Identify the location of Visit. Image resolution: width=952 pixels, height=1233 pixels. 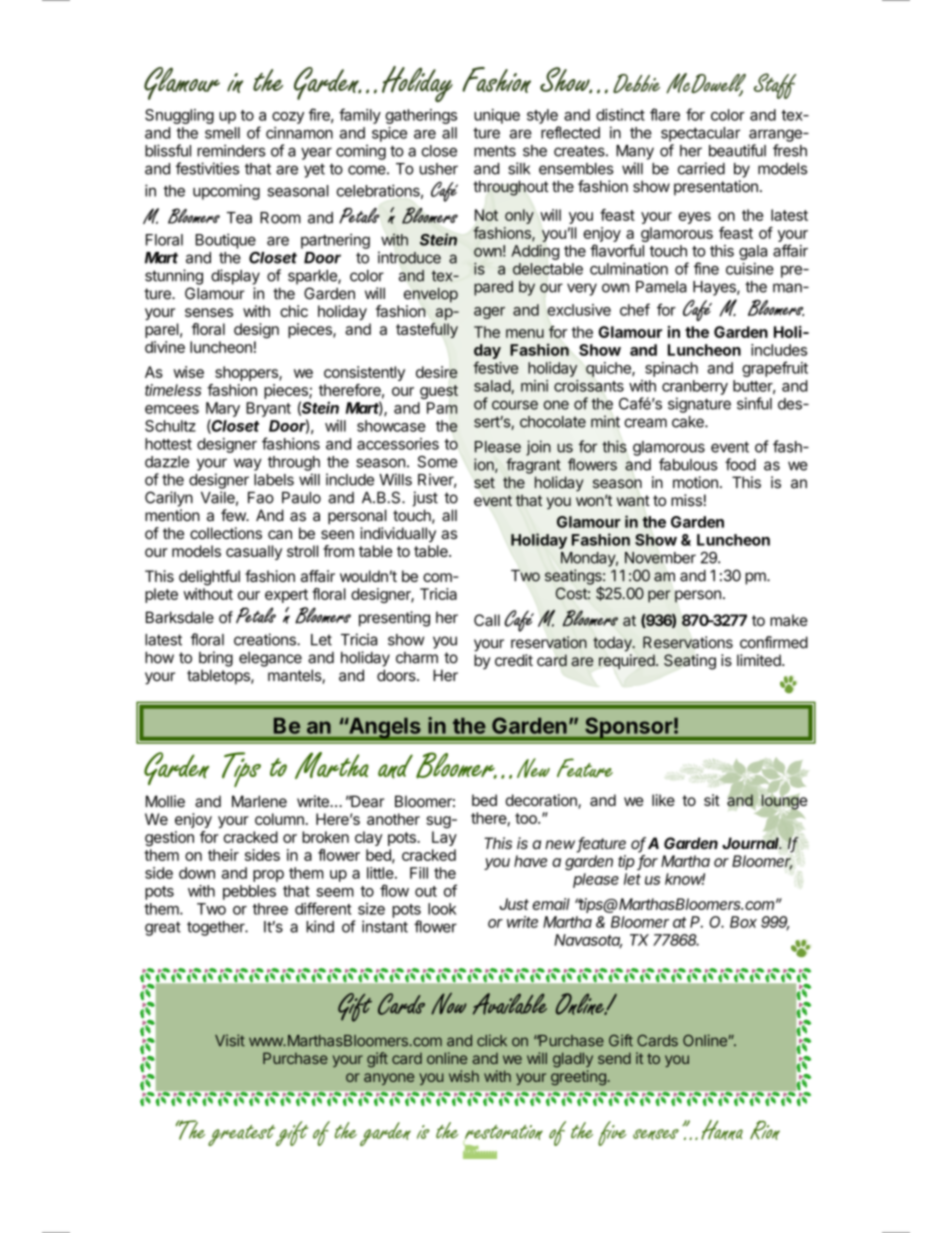
(230, 1040).
